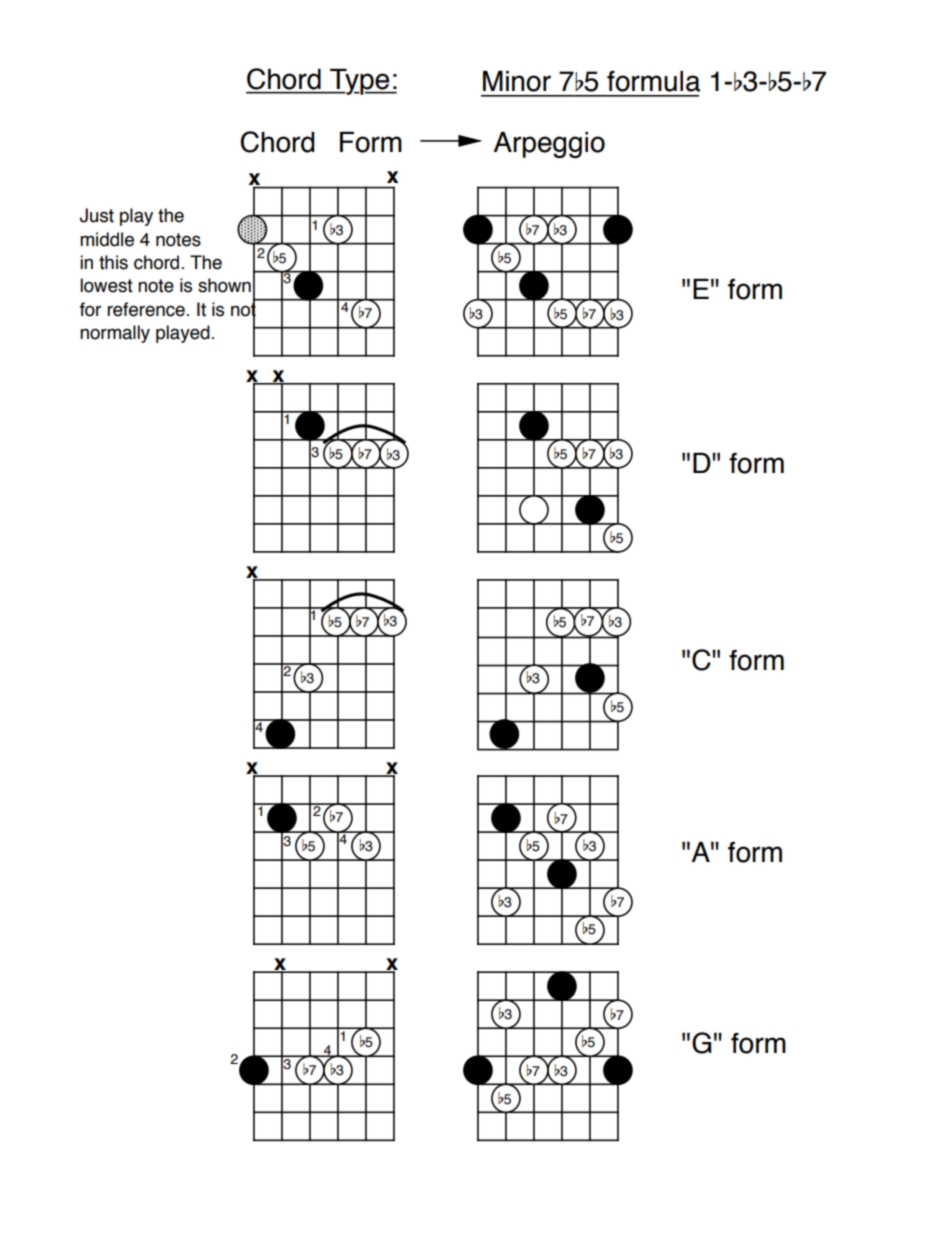  What do you see at coordinates (224, 285) in the screenshot?
I see `shown` at bounding box center [224, 285].
